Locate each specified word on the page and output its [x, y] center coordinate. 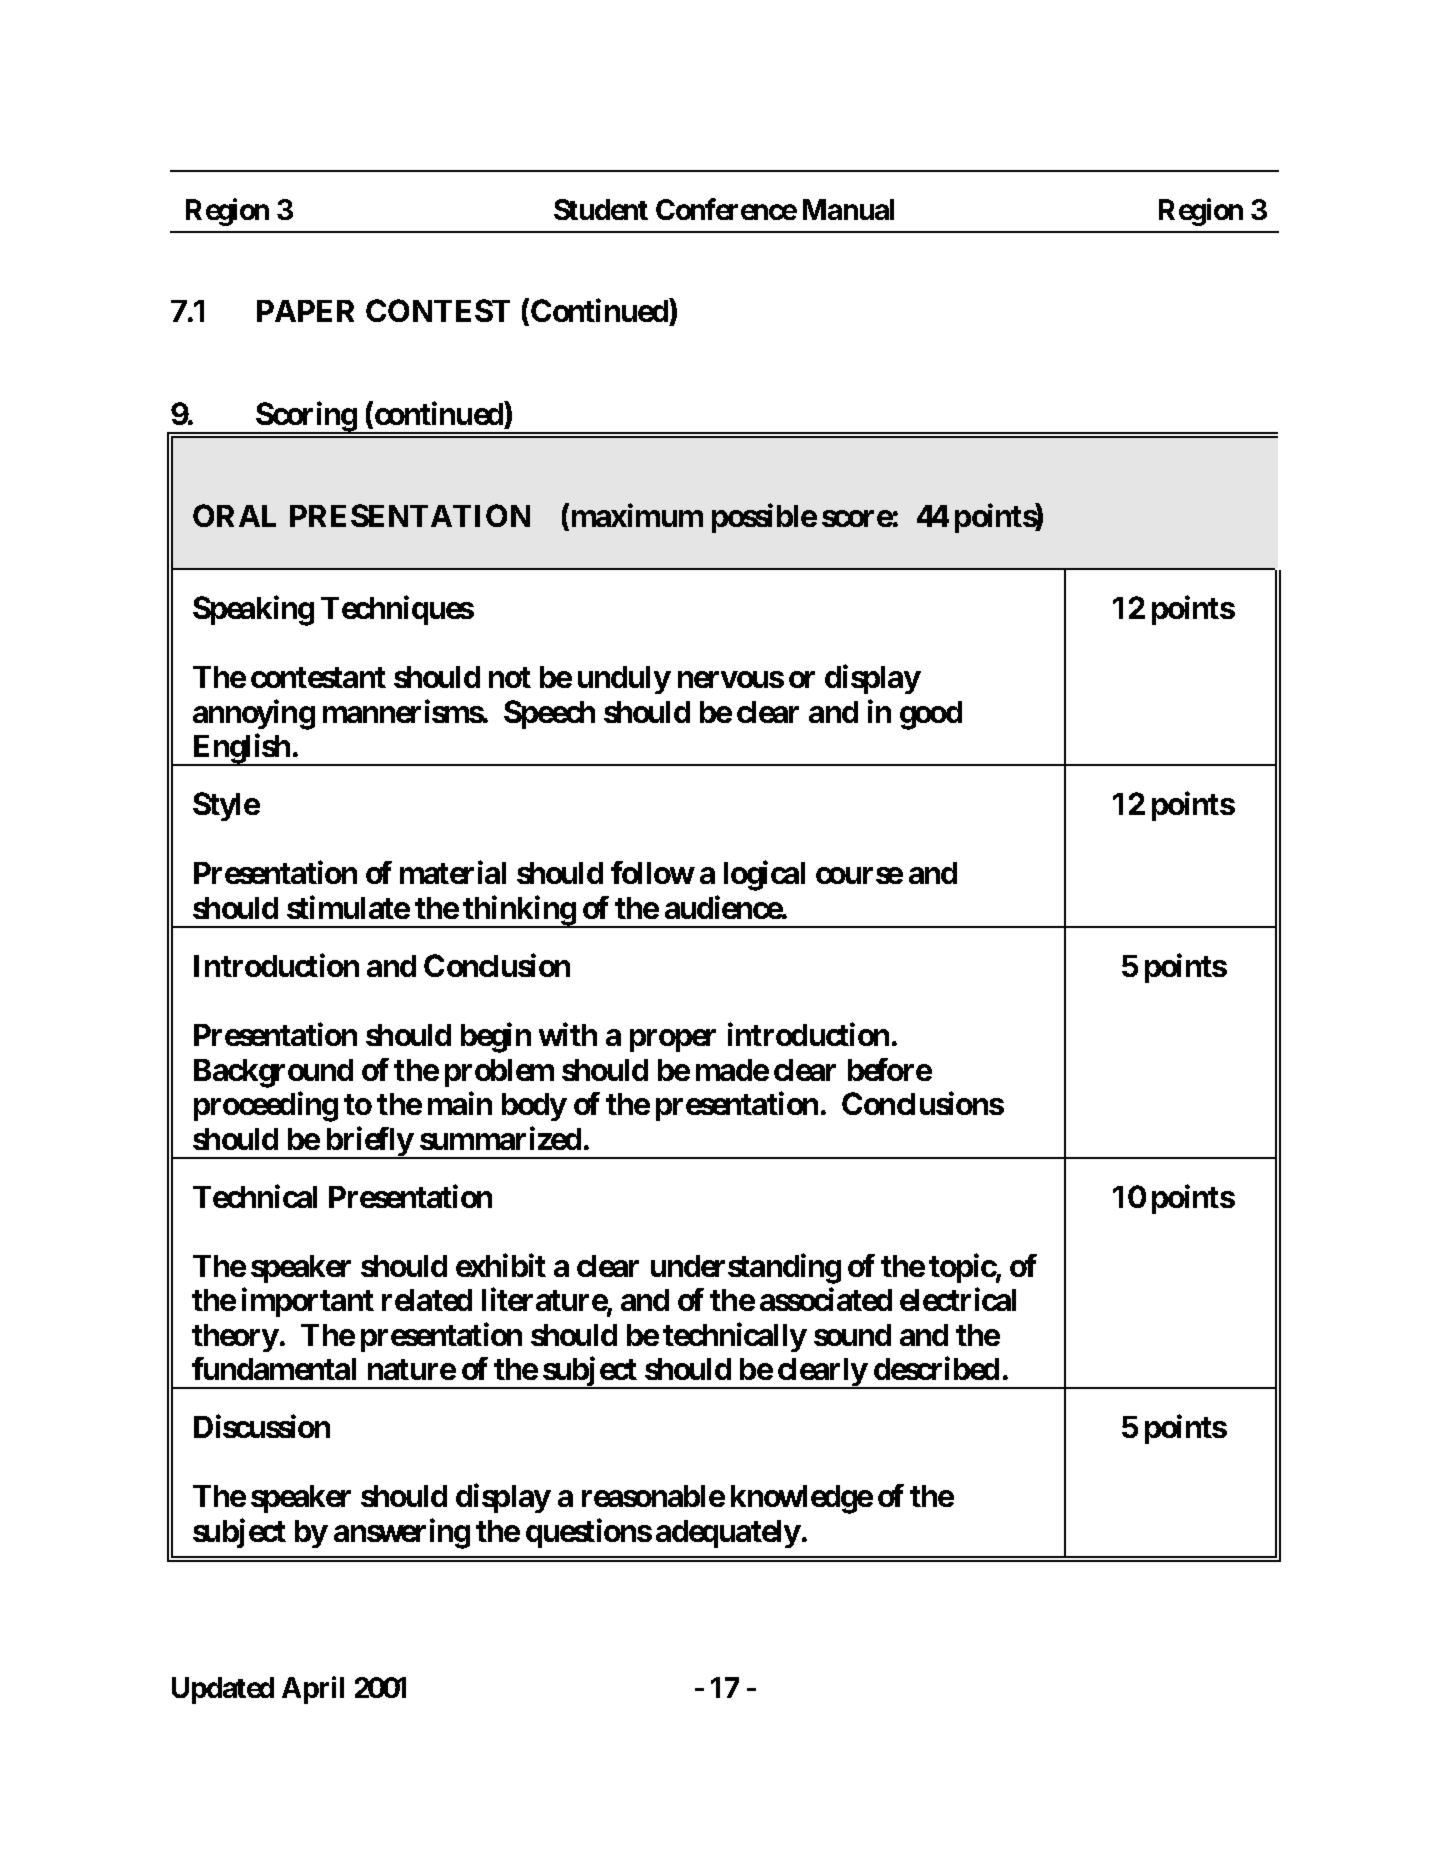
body [534, 1107]
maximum [635, 516]
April [313, 1690]
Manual [848, 209]
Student [601, 209]
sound [852, 1335]
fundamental [274, 1368]
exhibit [501, 1265]
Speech [549, 714]
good [931, 715]
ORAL [234, 515]
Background [273, 1073]
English [241, 750]
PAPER [305, 311]
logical [764, 876]
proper [673, 1041]
